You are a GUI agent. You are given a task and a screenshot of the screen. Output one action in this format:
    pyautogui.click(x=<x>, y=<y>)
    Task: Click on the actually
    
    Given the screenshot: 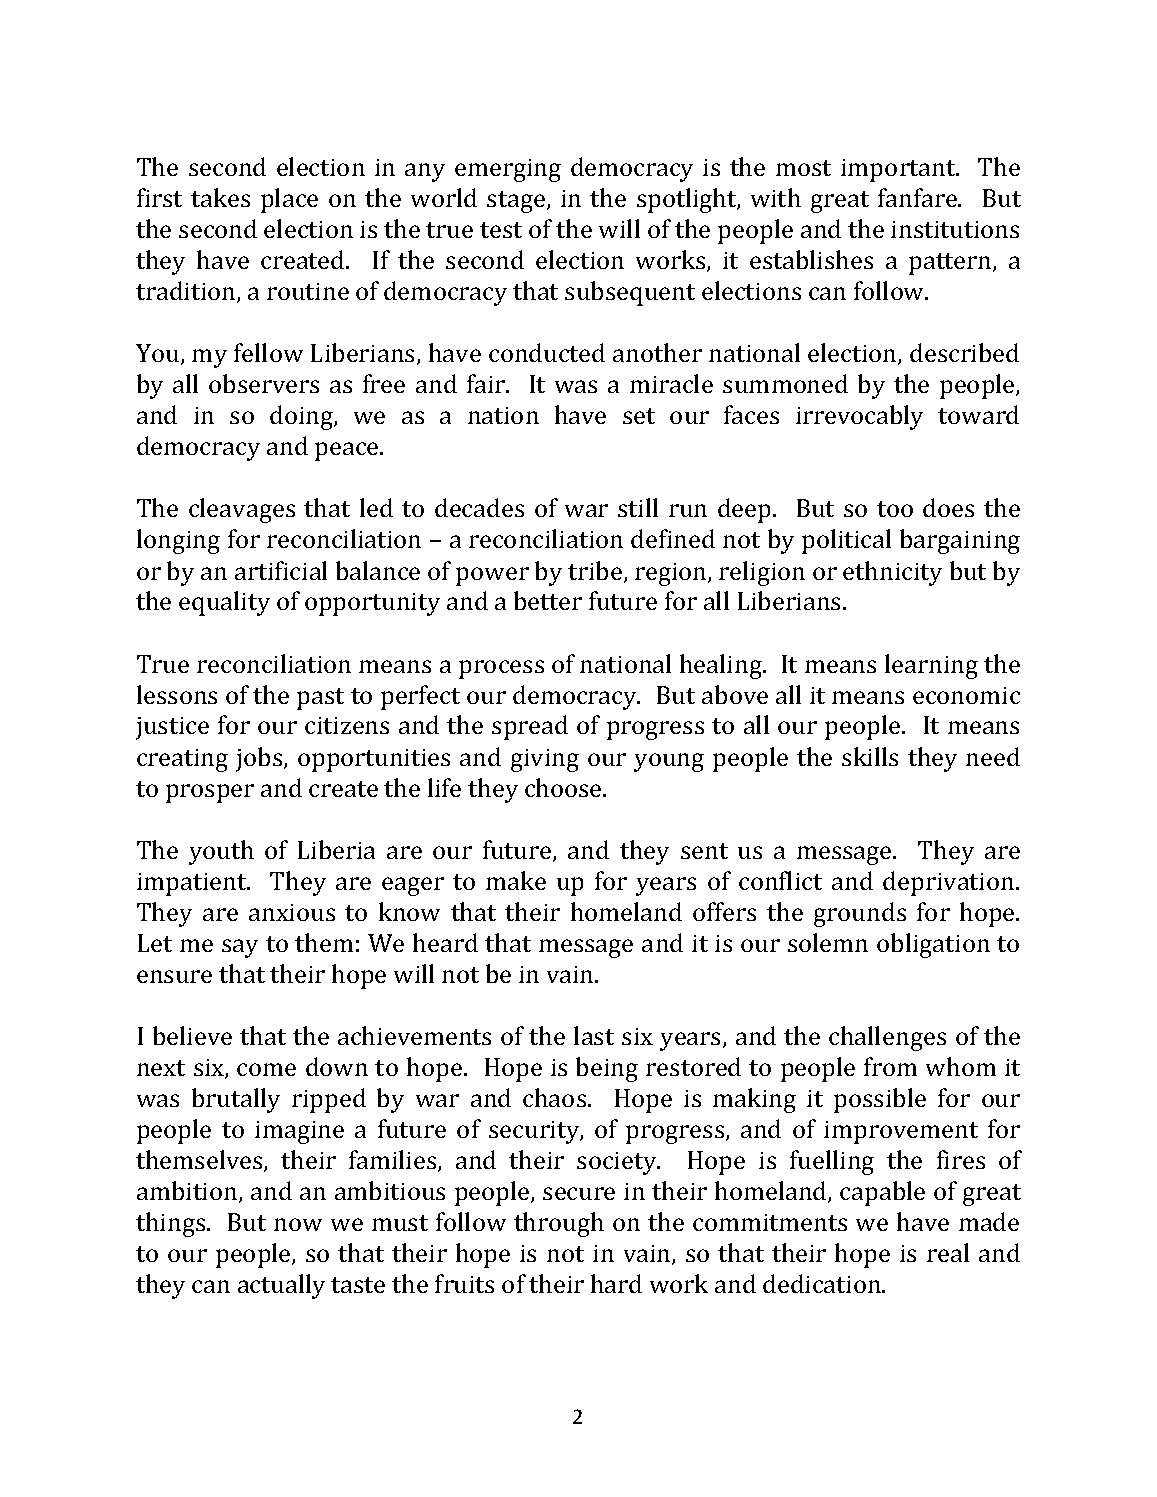 What is the action you would take?
    pyautogui.click(x=281, y=1286)
